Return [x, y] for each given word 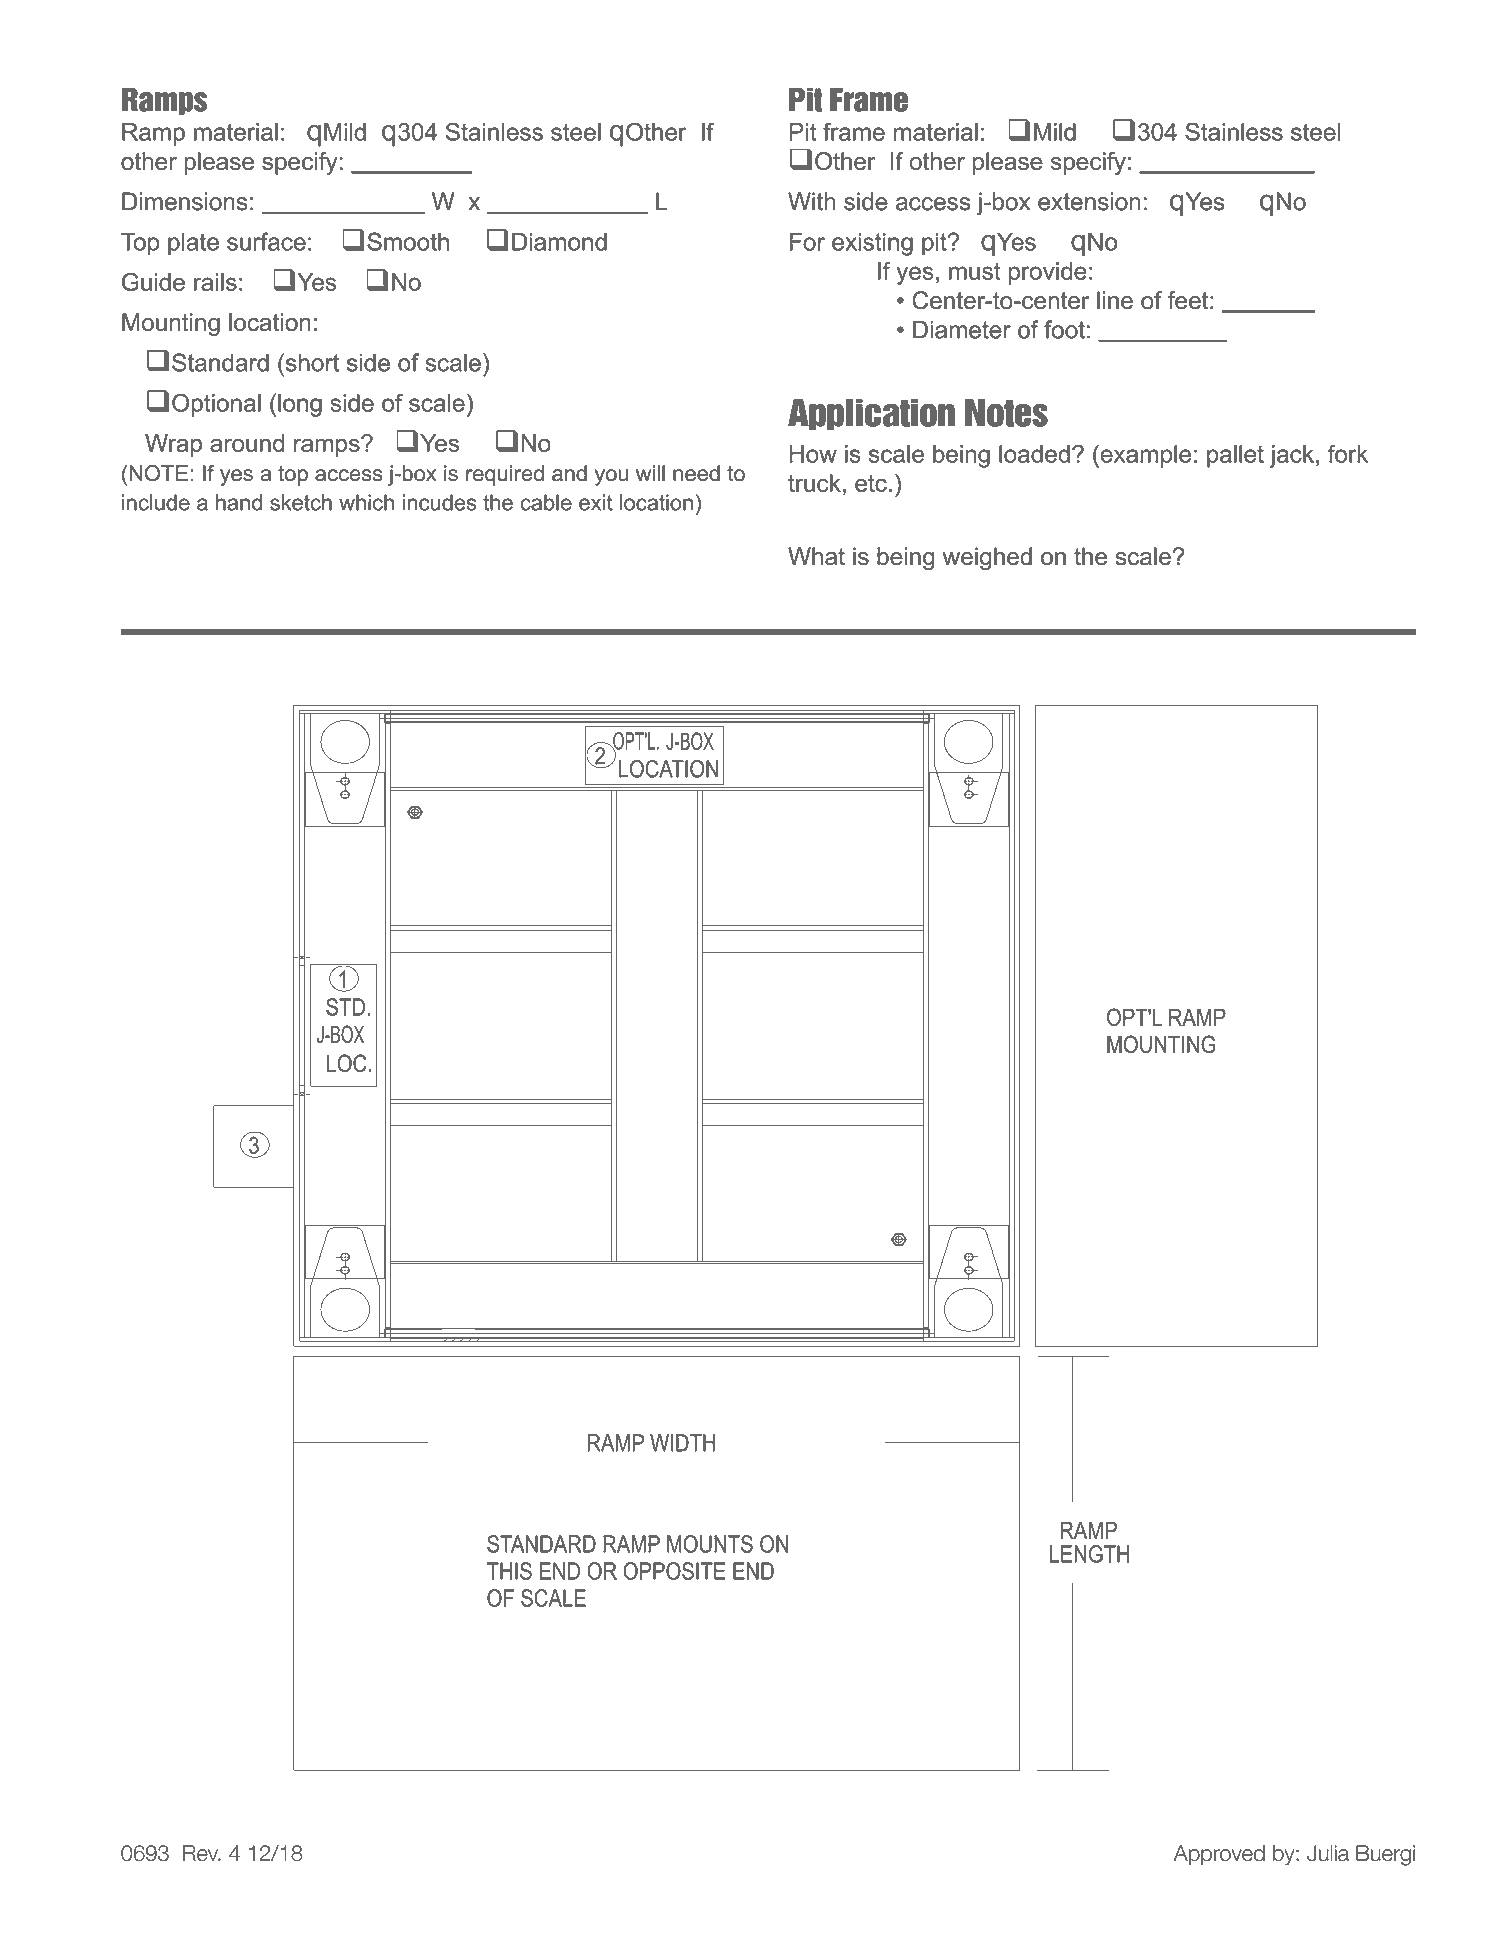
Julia [1328, 1853]
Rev [201, 1853]
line [1115, 300]
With [812, 201]
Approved [1219, 1855]
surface [266, 241]
